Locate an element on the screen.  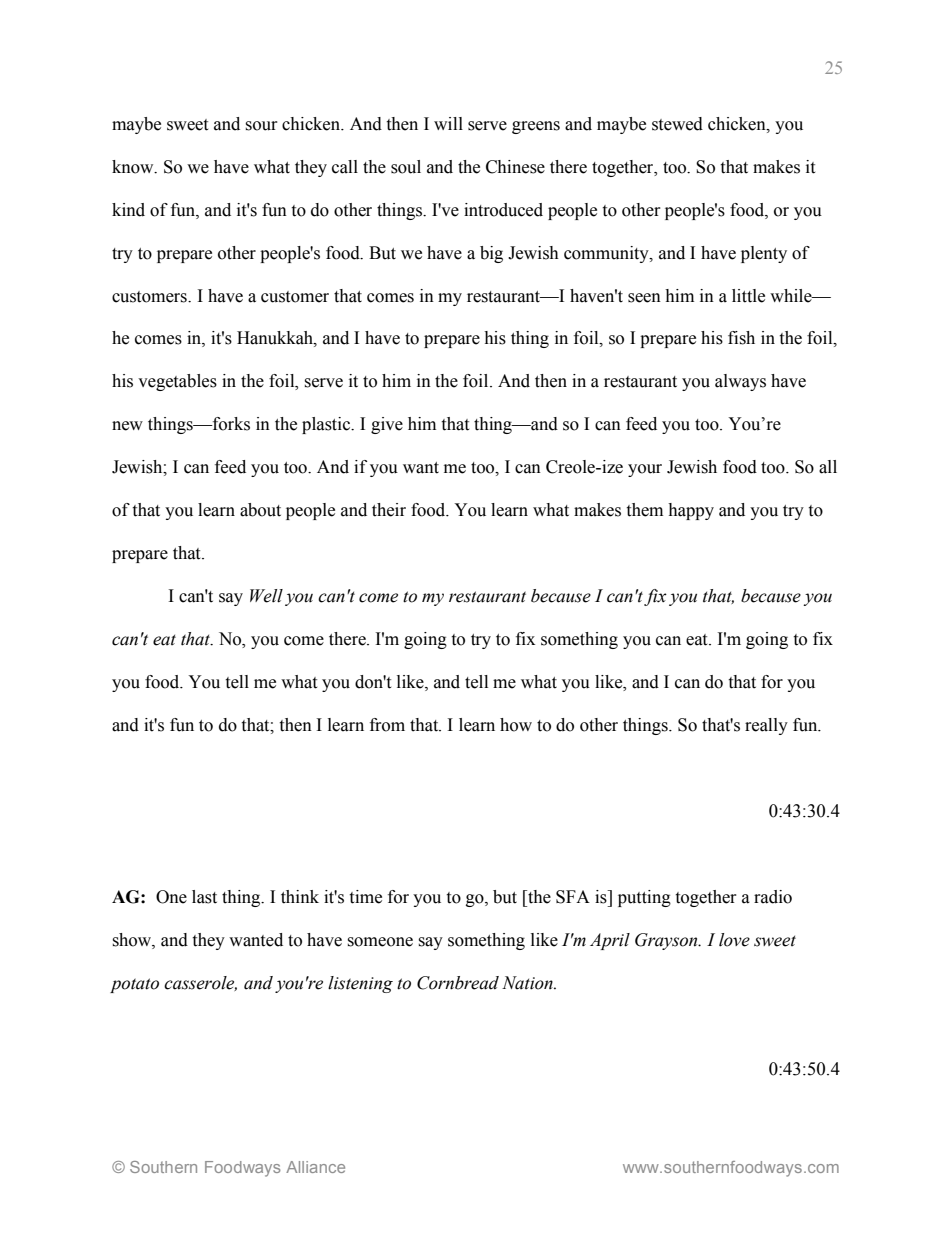
think is located at coordinates (300, 897).
